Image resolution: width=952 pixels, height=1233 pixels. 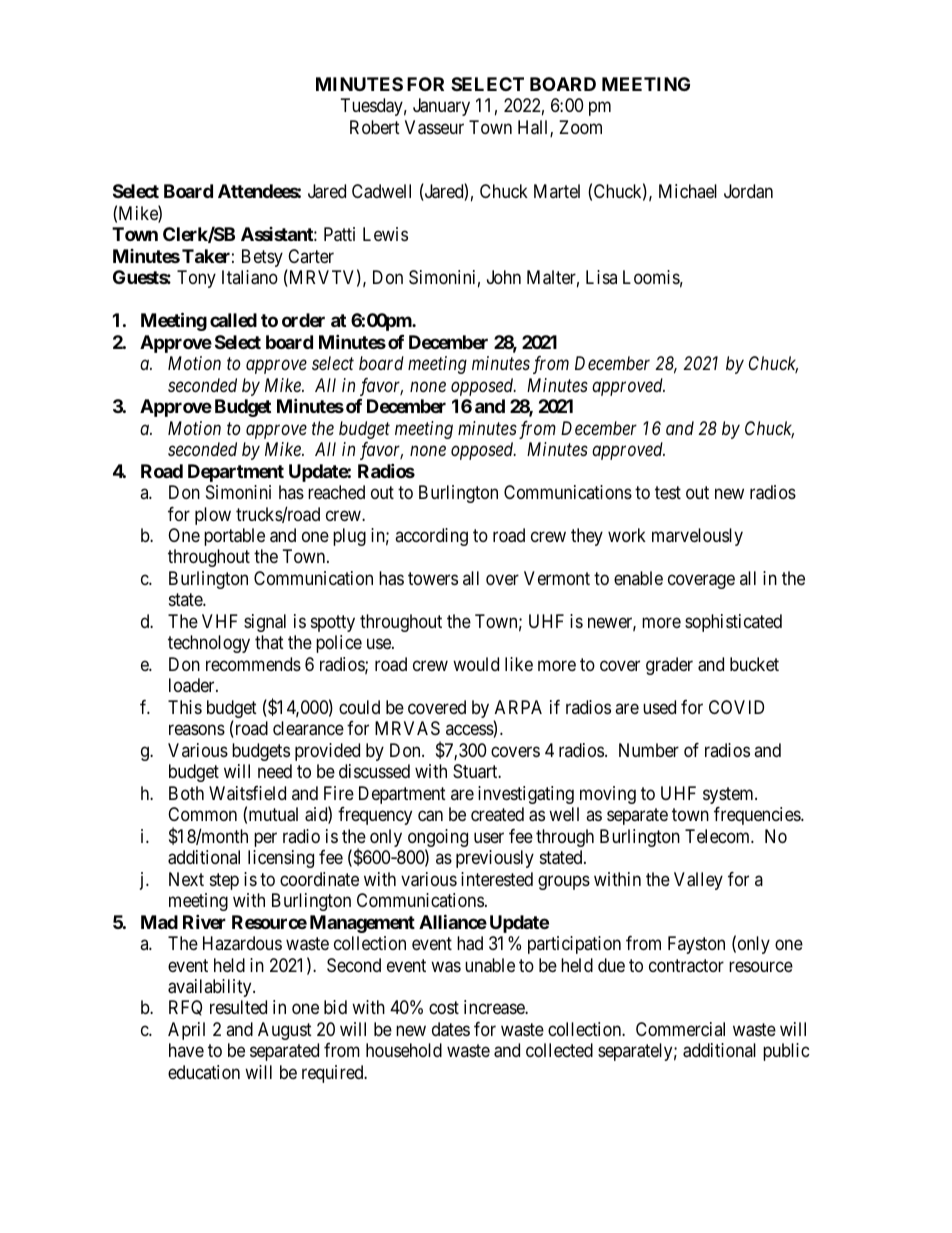 What do you see at coordinates (375, 127) in the screenshot?
I see `Robert` at bounding box center [375, 127].
